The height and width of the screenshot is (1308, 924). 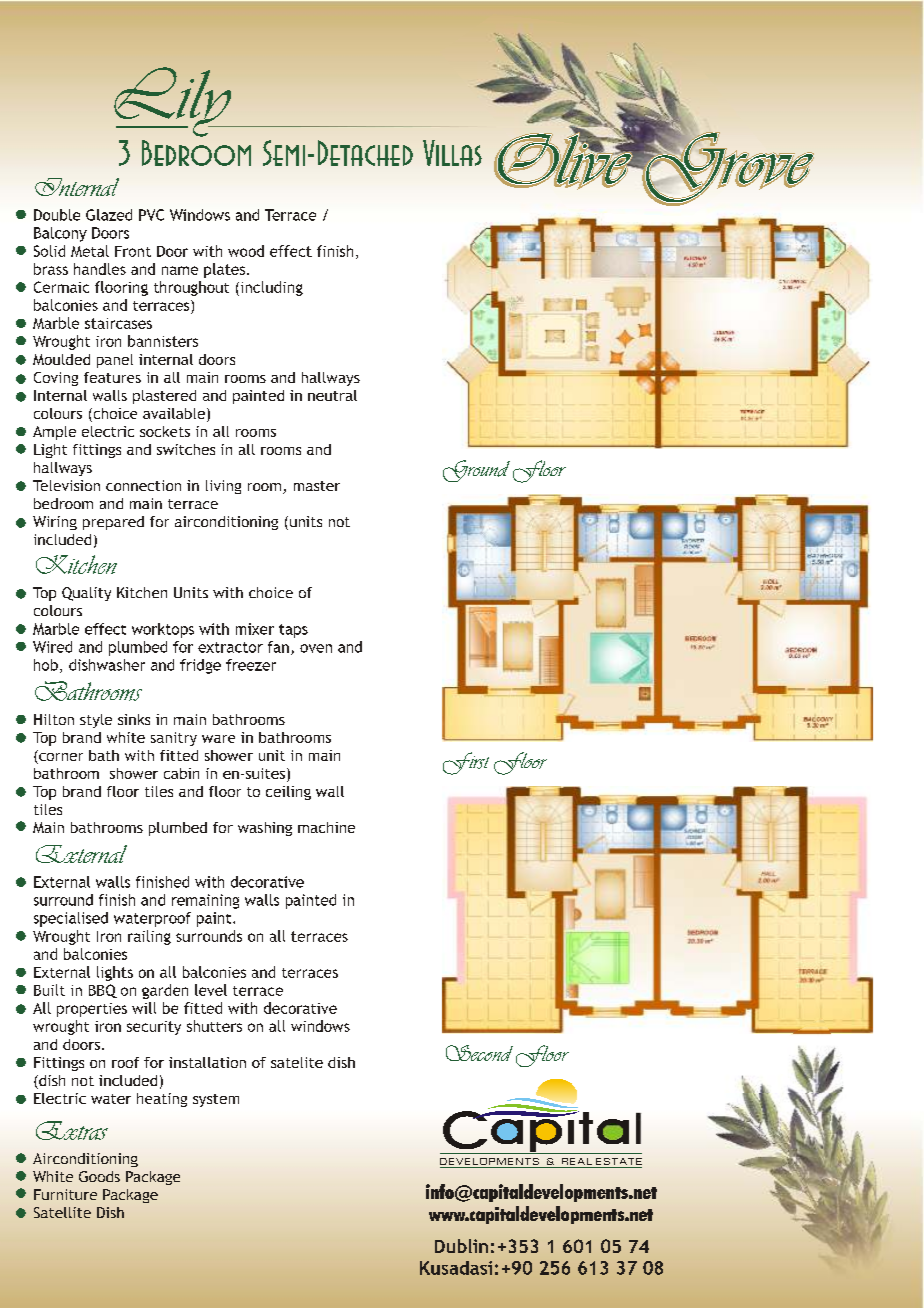 I want to click on First, so click(x=466, y=763).
